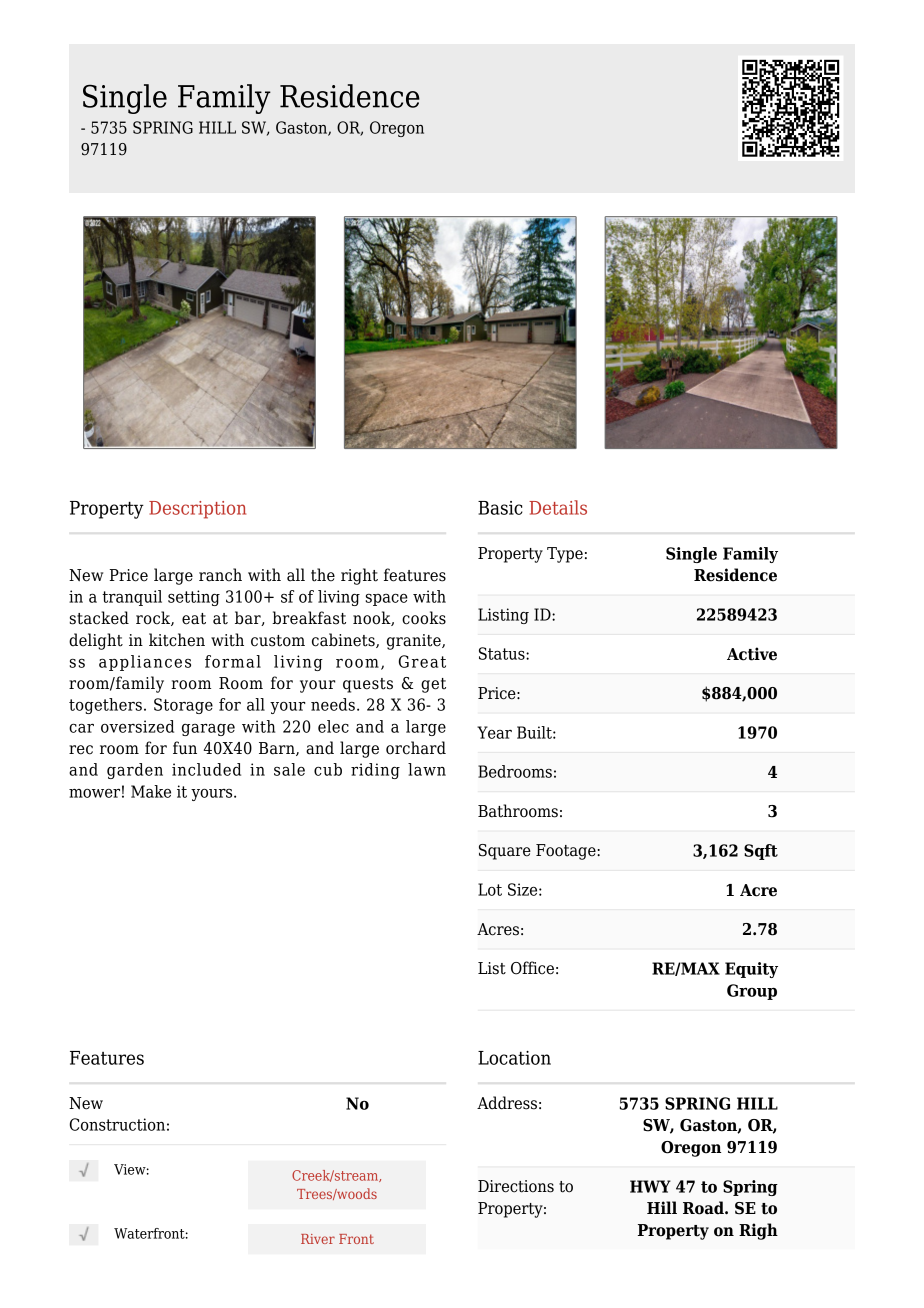  What do you see at coordinates (500, 508) in the screenshot?
I see `Basic` at bounding box center [500, 508].
